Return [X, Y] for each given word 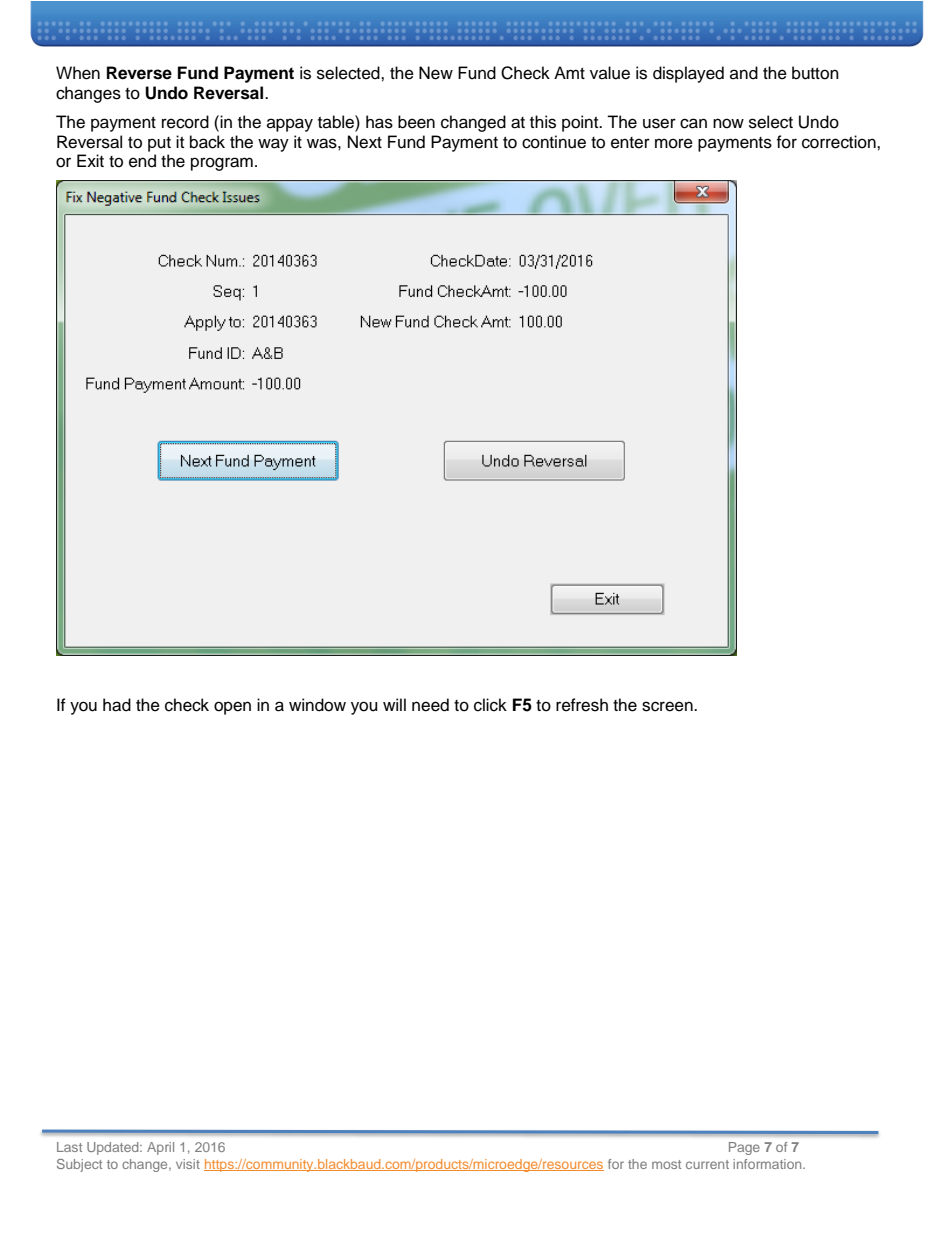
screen [668, 706]
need [430, 705]
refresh [582, 705]
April [160, 1148]
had [117, 705]
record [185, 122]
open [232, 708]
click [490, 705]
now [728, 123]
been [416, 122]
